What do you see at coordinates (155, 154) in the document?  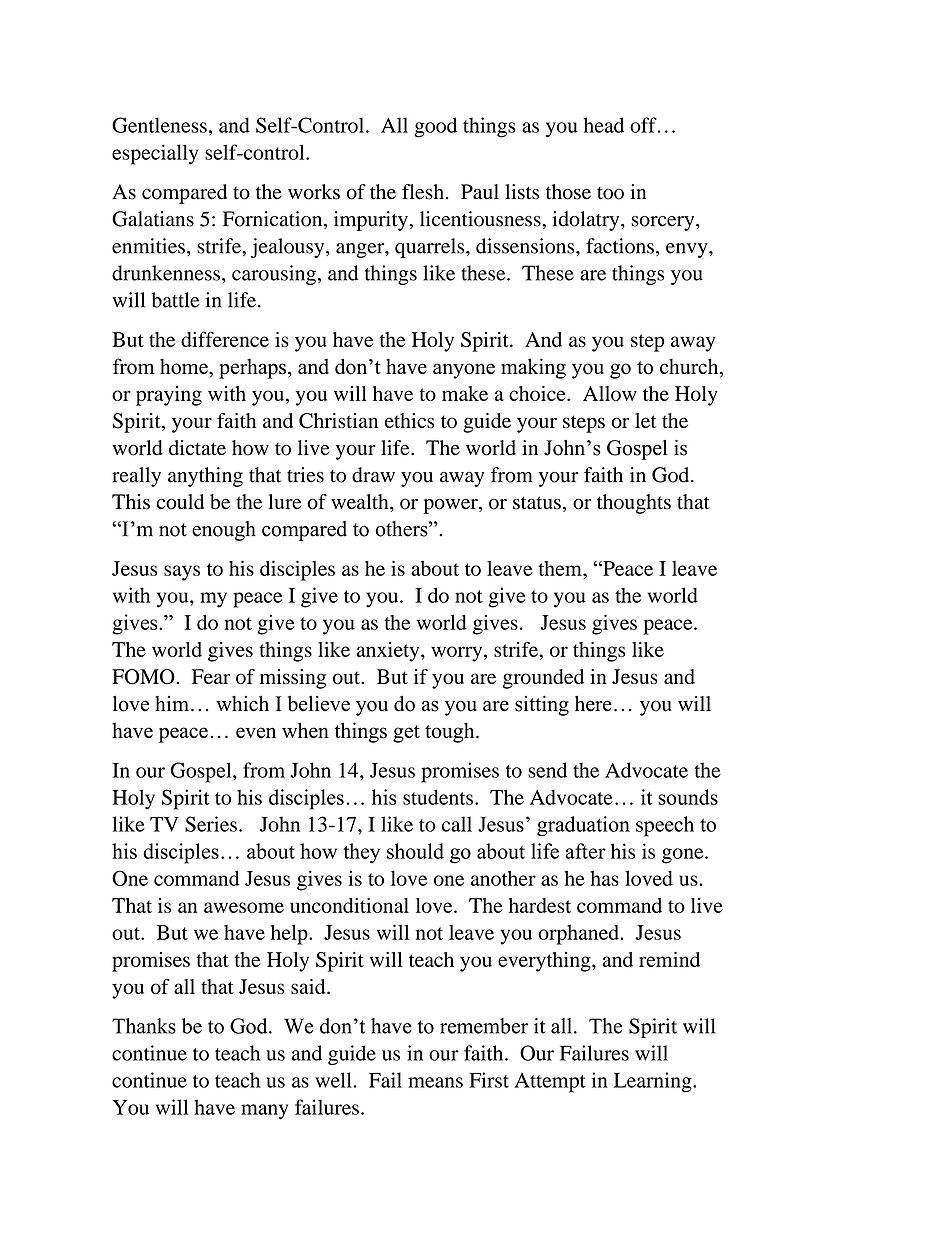 I see `especially` at bounding box center [155, 154].
